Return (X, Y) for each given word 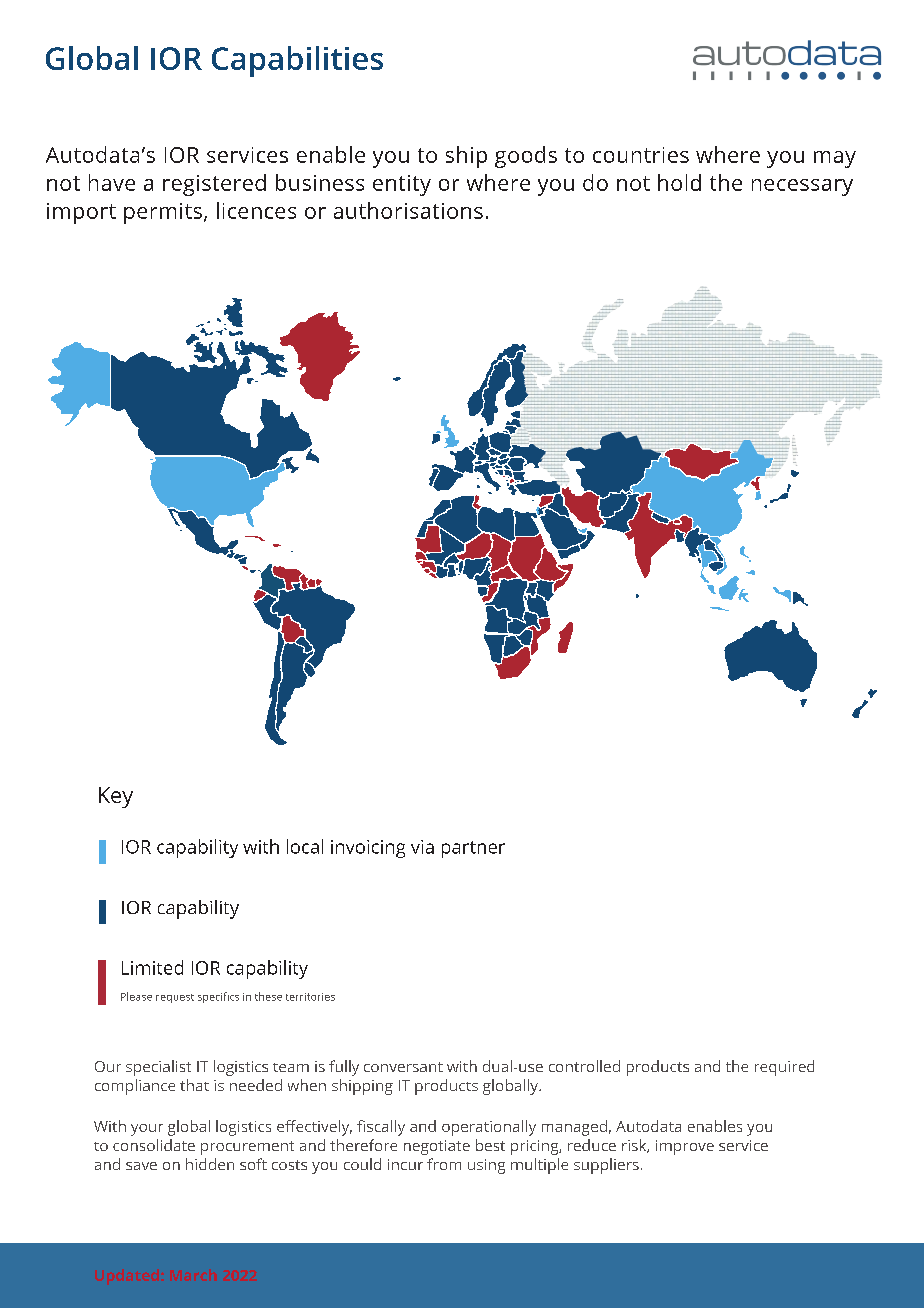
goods (526, 157)
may (835, 159)
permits (163, 213)
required (784, 1068)
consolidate (154, 1145)
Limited (152, 967)
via (422, 847)
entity (402, 185)
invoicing (368, 849)
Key (116, 797)
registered (214, 185)
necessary (802, 187)
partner (473, 849)
